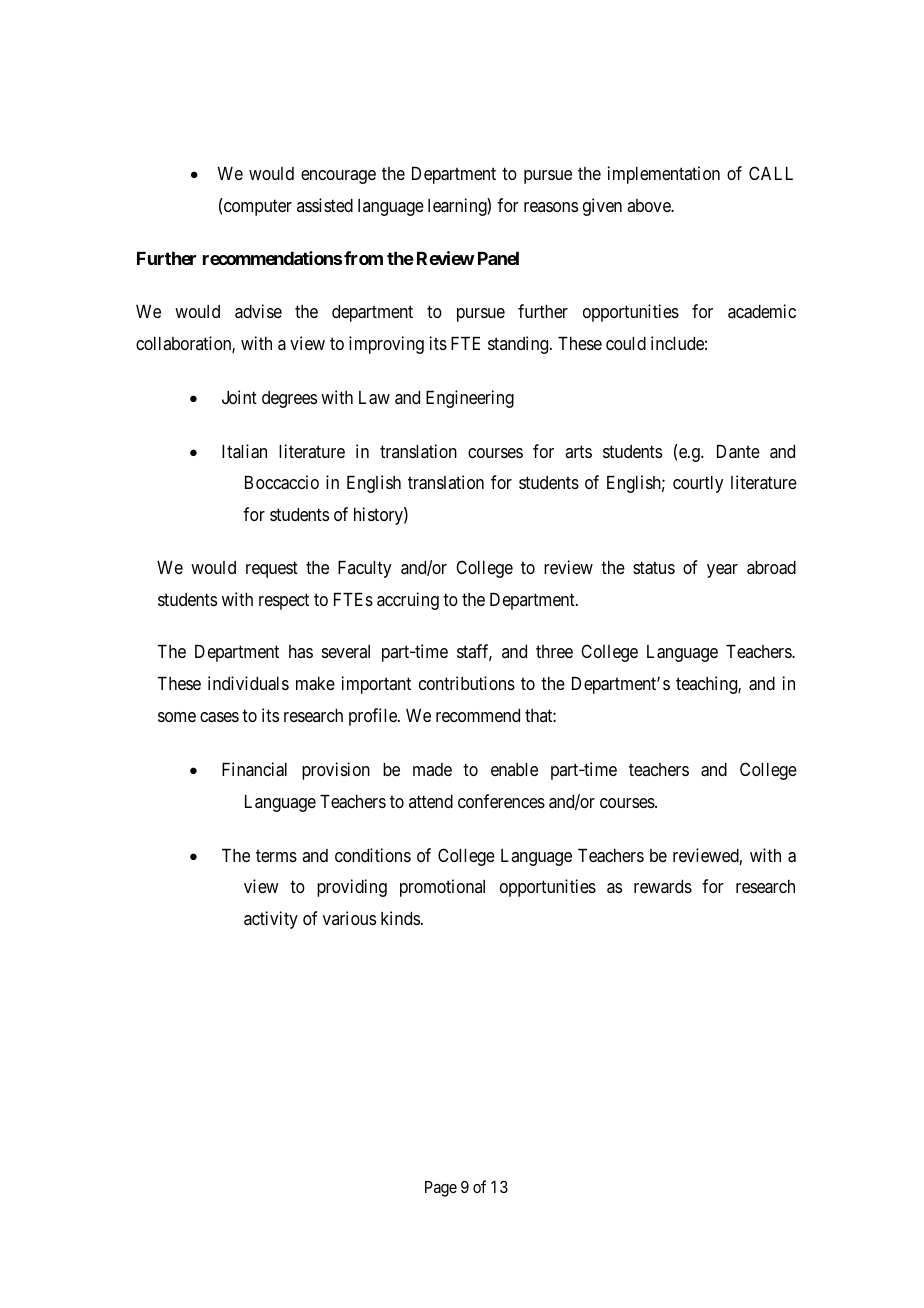 The width and height of the screenshot is (924, 1308). I want to click on terms, so click(276, 855).
